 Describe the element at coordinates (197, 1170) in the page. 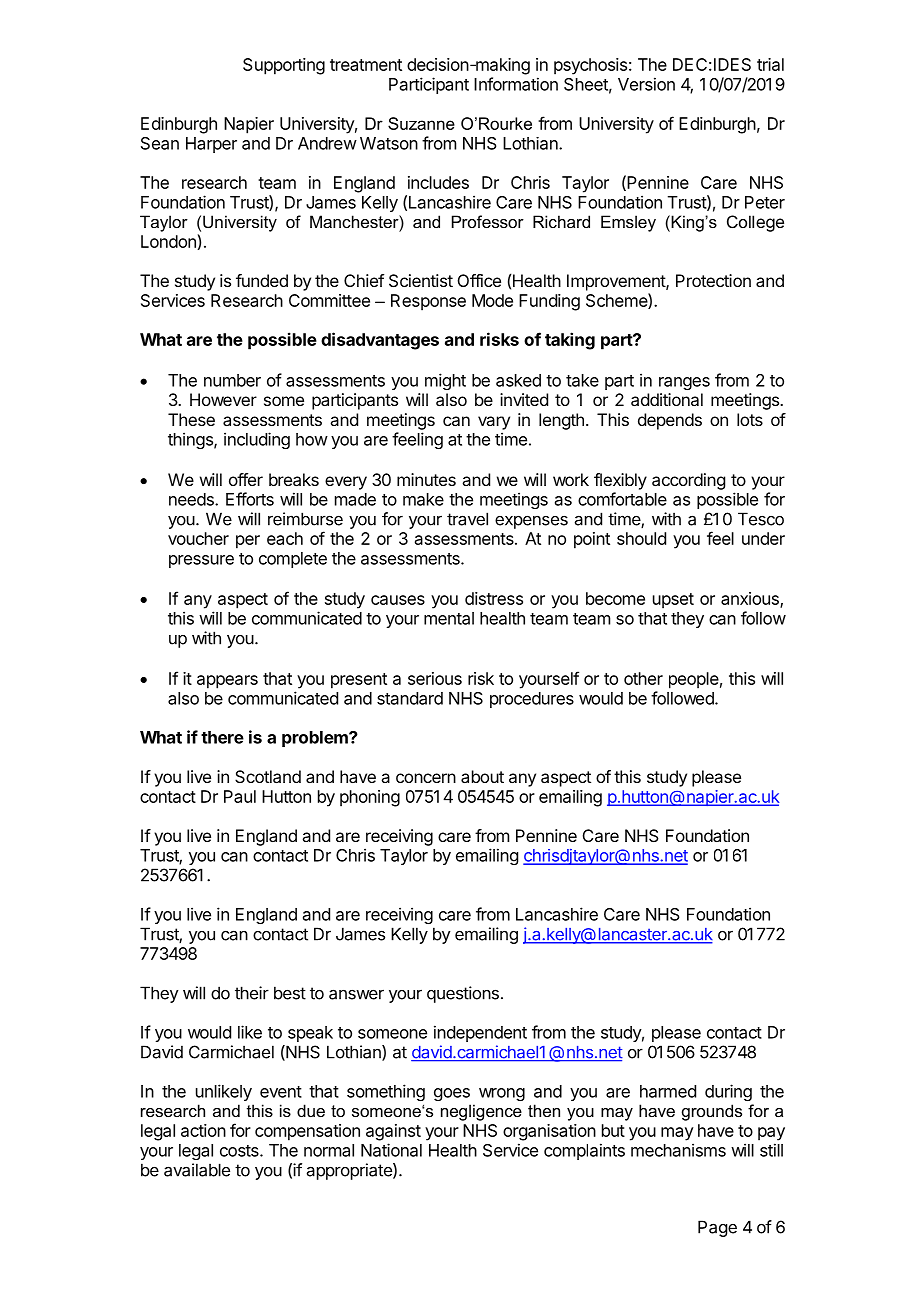

I see `available` at that location.
